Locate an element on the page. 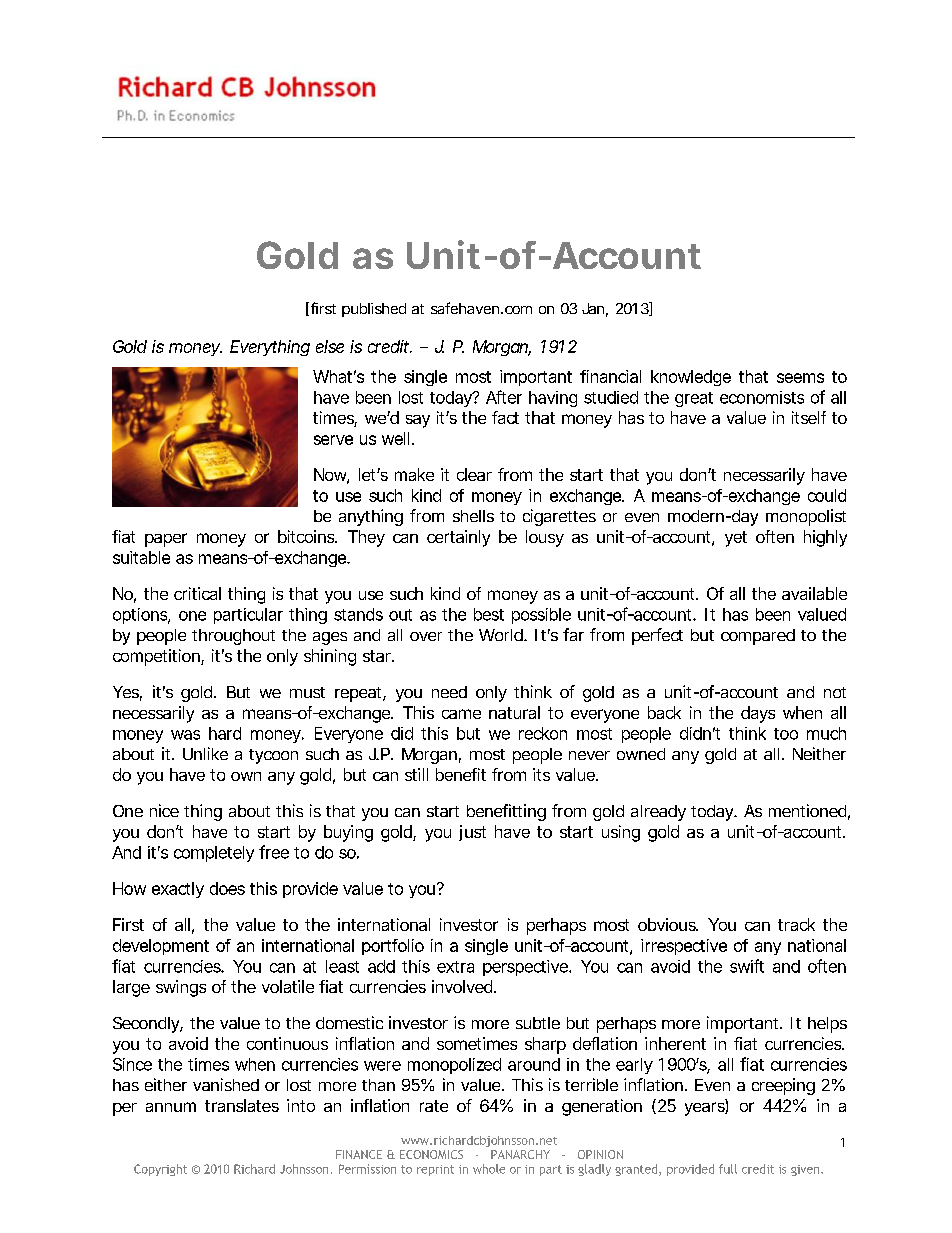 This page has width=952, height=1233. Copyright is located at coordinates (160, 1170).
